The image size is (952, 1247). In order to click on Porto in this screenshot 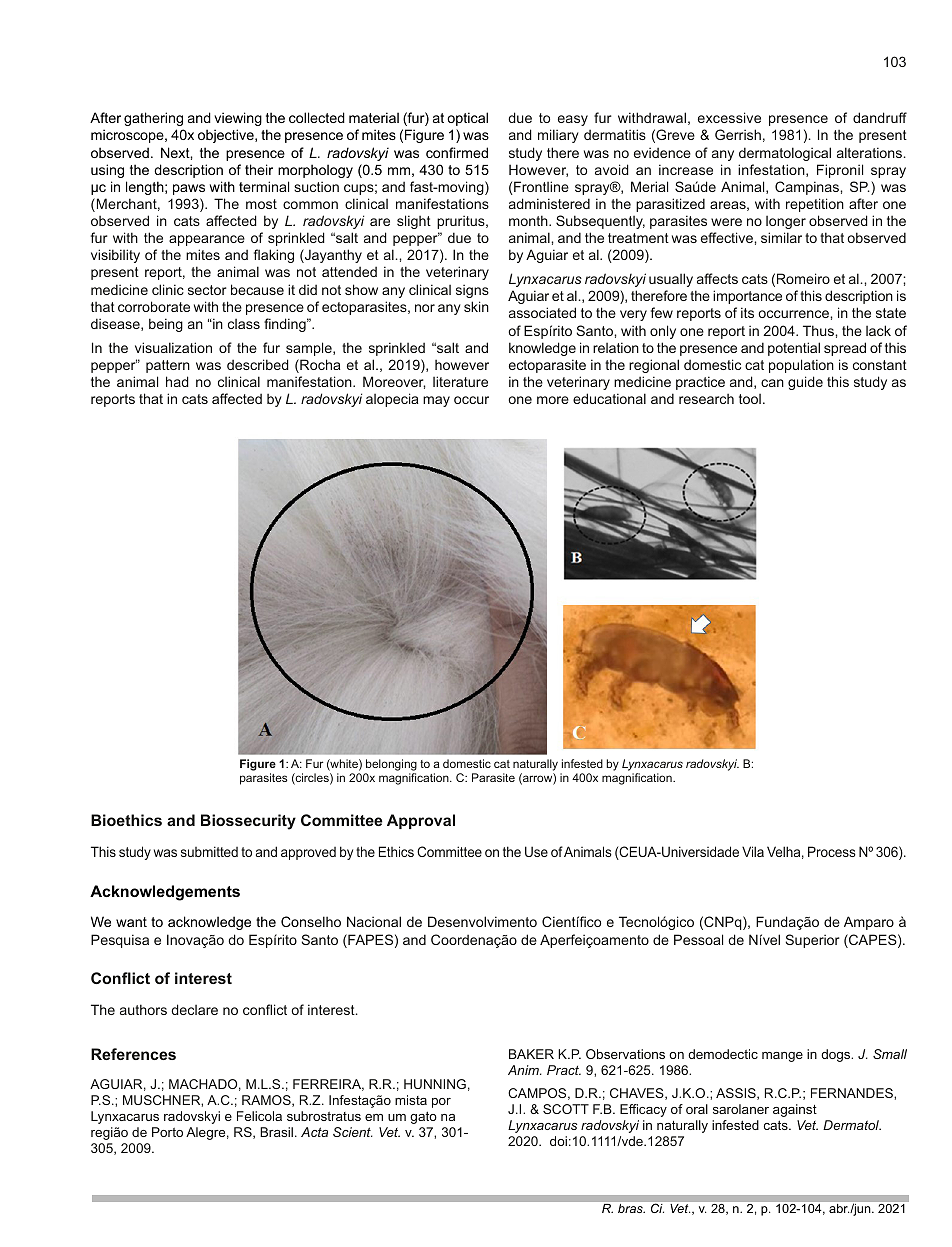, I will do `click(167, 1132)`.
